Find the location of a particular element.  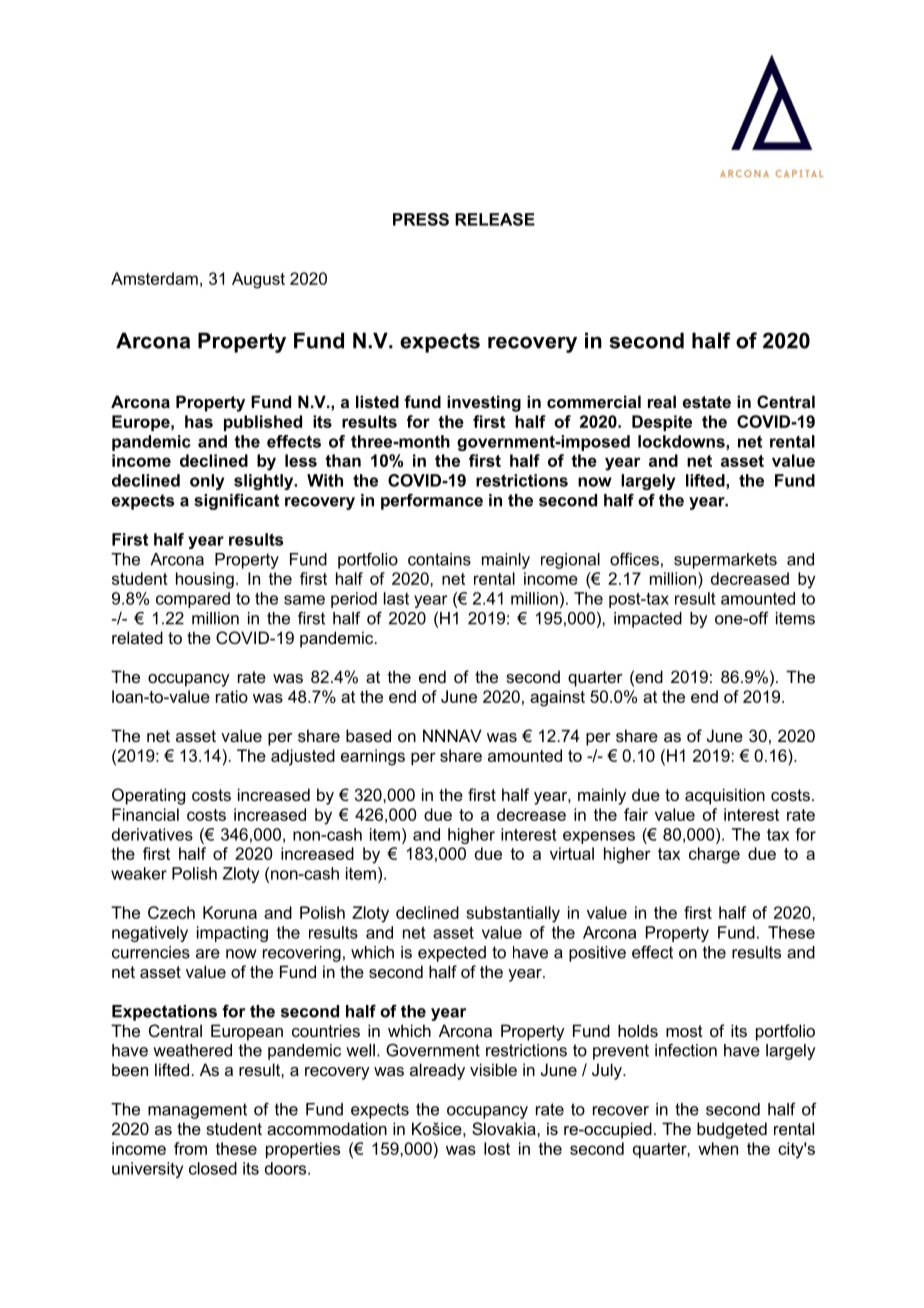

based is located at coordinates (368, 735).
